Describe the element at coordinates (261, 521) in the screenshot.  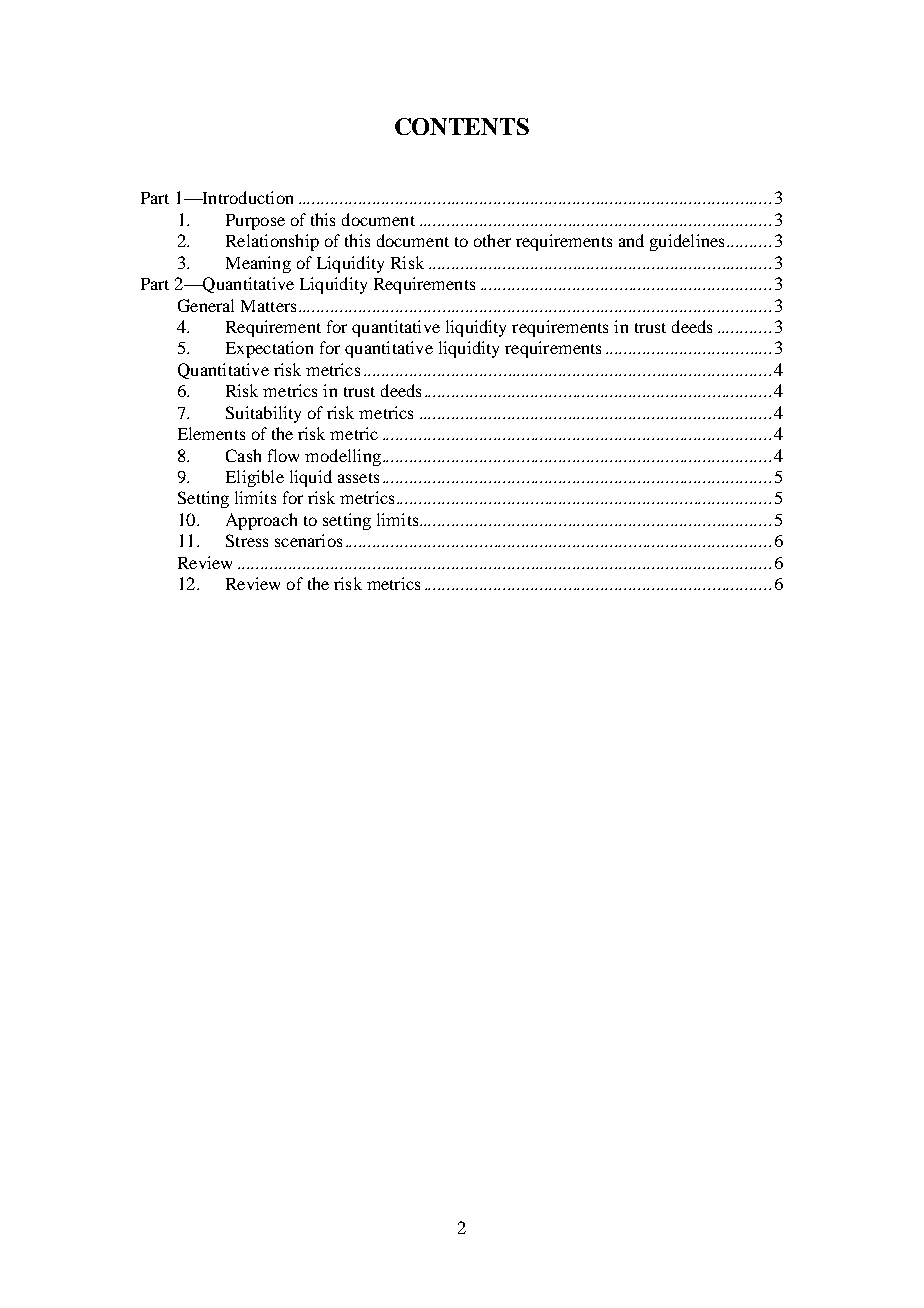
I see `Approach` at that location.
